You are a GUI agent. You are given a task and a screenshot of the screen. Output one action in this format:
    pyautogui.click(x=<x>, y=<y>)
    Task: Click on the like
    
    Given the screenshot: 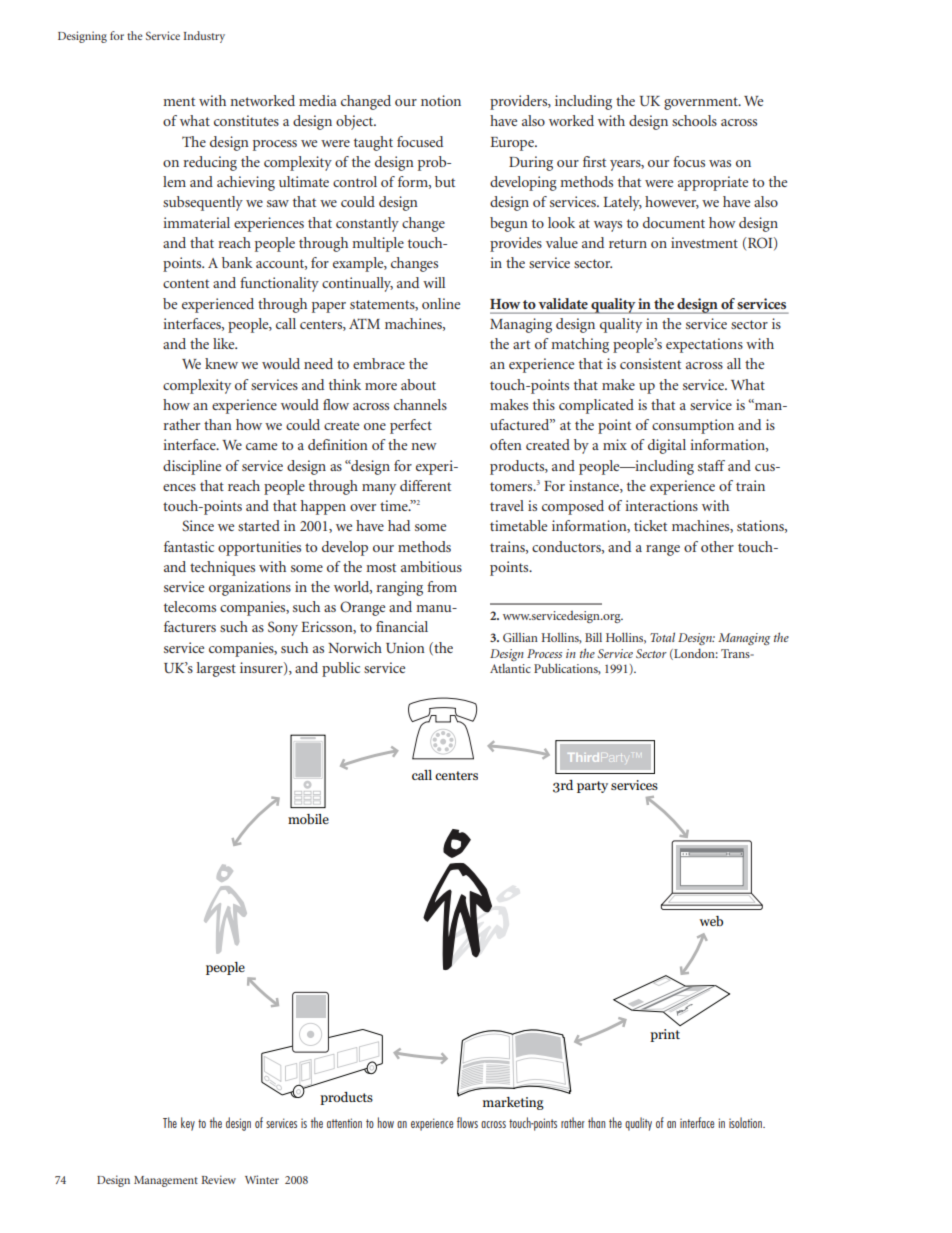 What is the action you would take?
    pyautogui.click(x=225, y=343)
